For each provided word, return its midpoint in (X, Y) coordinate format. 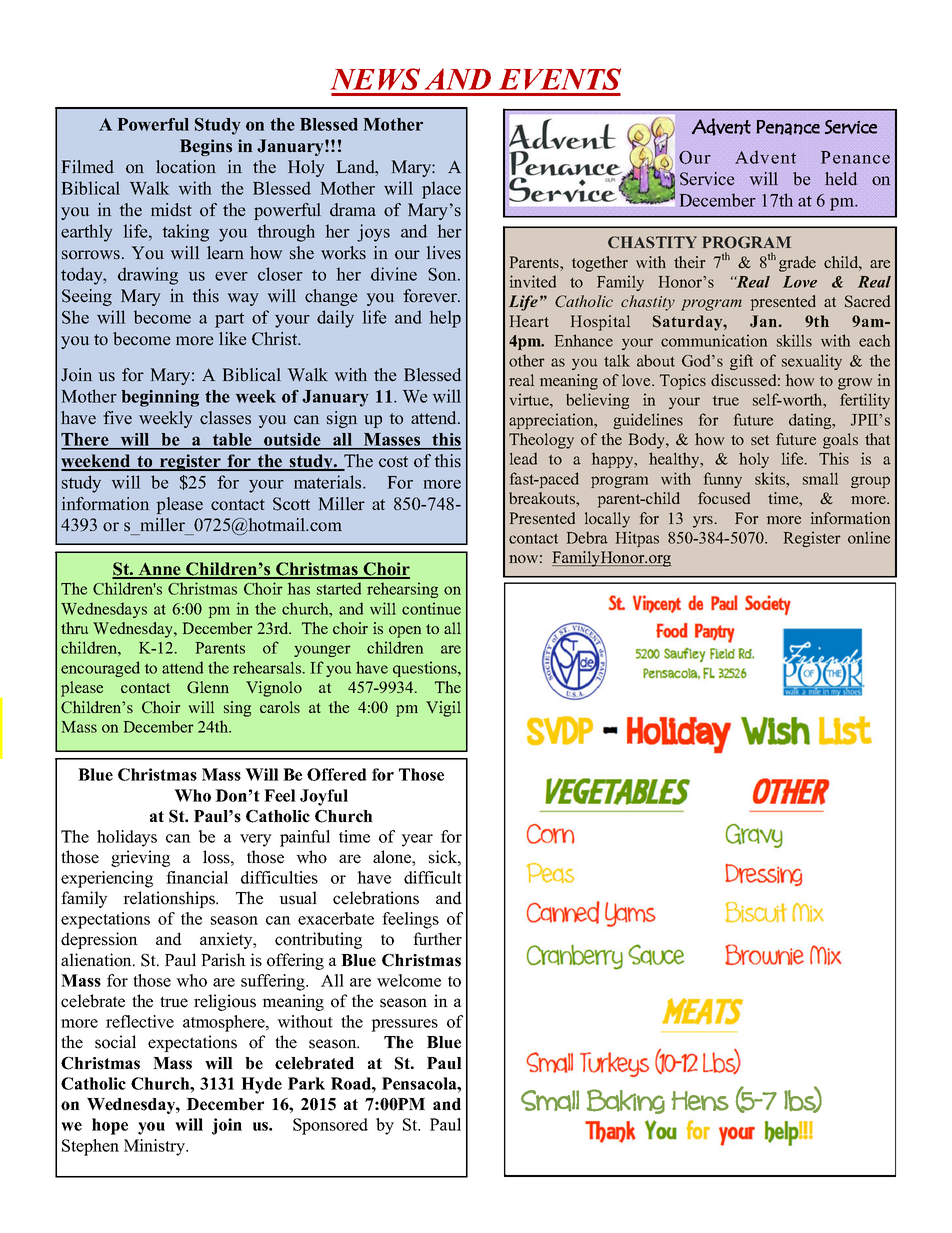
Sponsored (330, 1126)
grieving (140, 858)
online (869, 537)
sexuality (812, 362)
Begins (206, 147)
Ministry (155, 1147)
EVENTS (560, 79)
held (841, 179)
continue (431, 608)
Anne (159, 570)
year (417, 840)
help (445, 319)
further (437, 939)
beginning (160, 398)
